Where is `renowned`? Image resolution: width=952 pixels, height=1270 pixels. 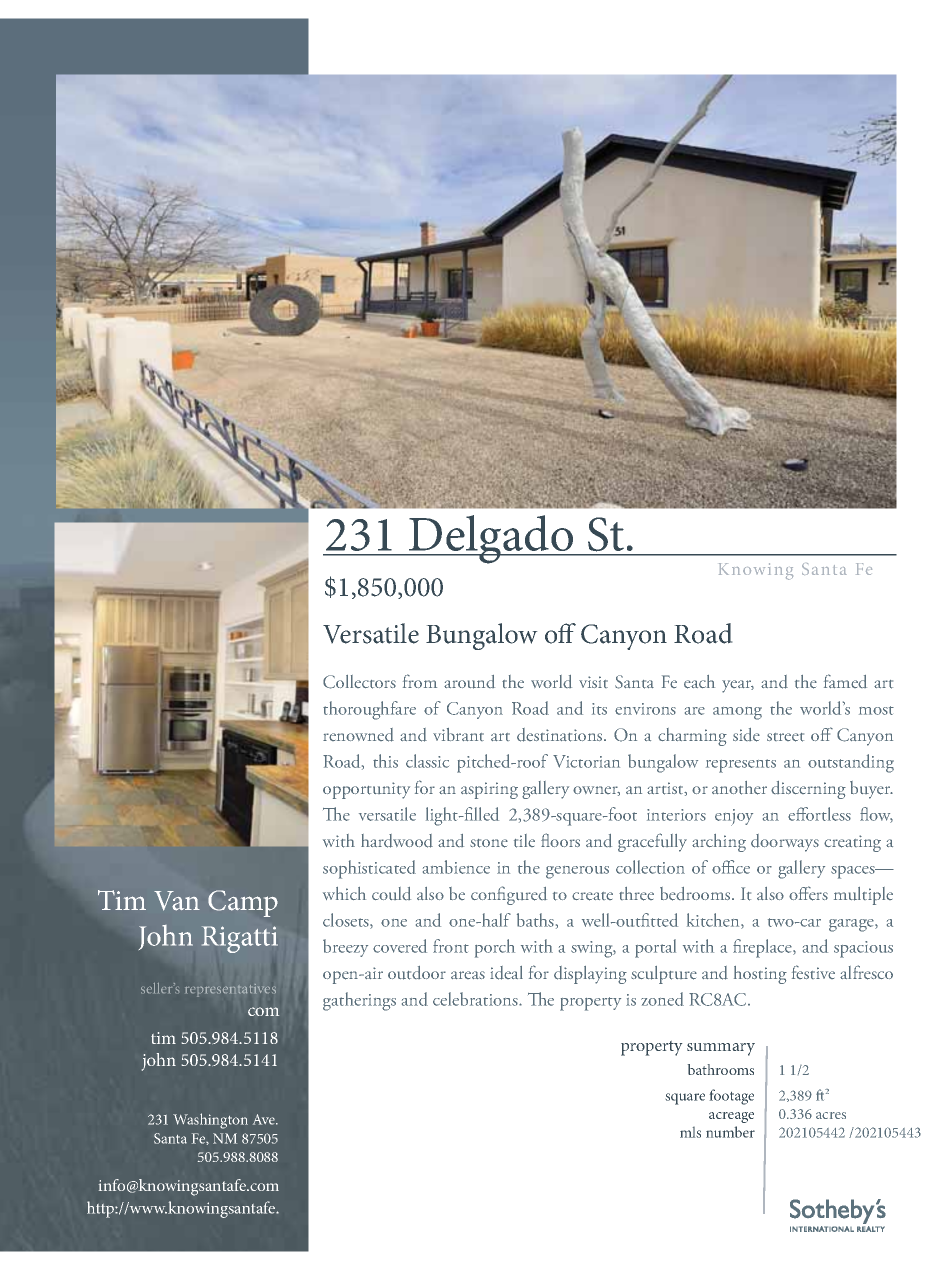 renowned is located at coordinates (358, 735).
